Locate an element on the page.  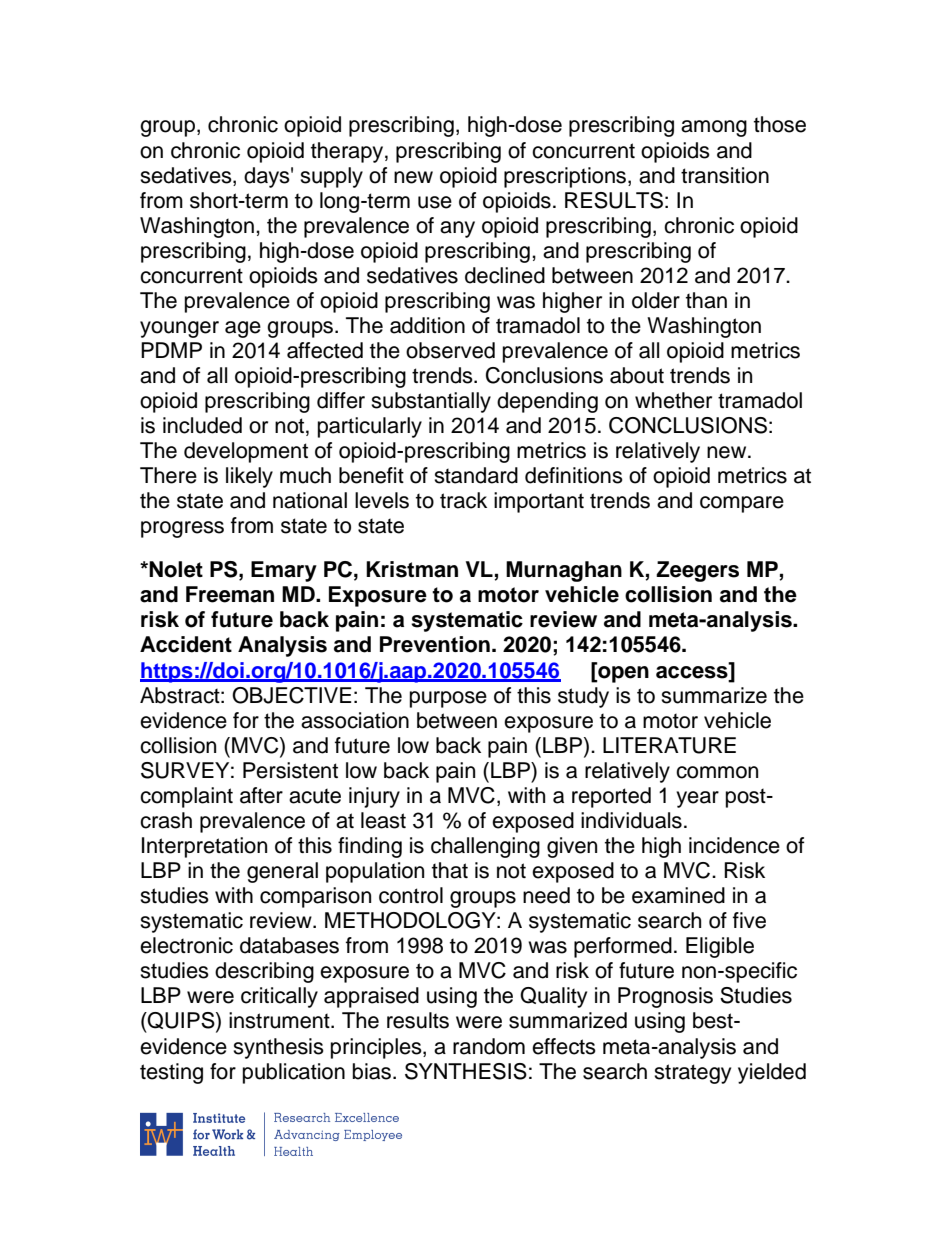
supply is located at coordinates (331, 177).
